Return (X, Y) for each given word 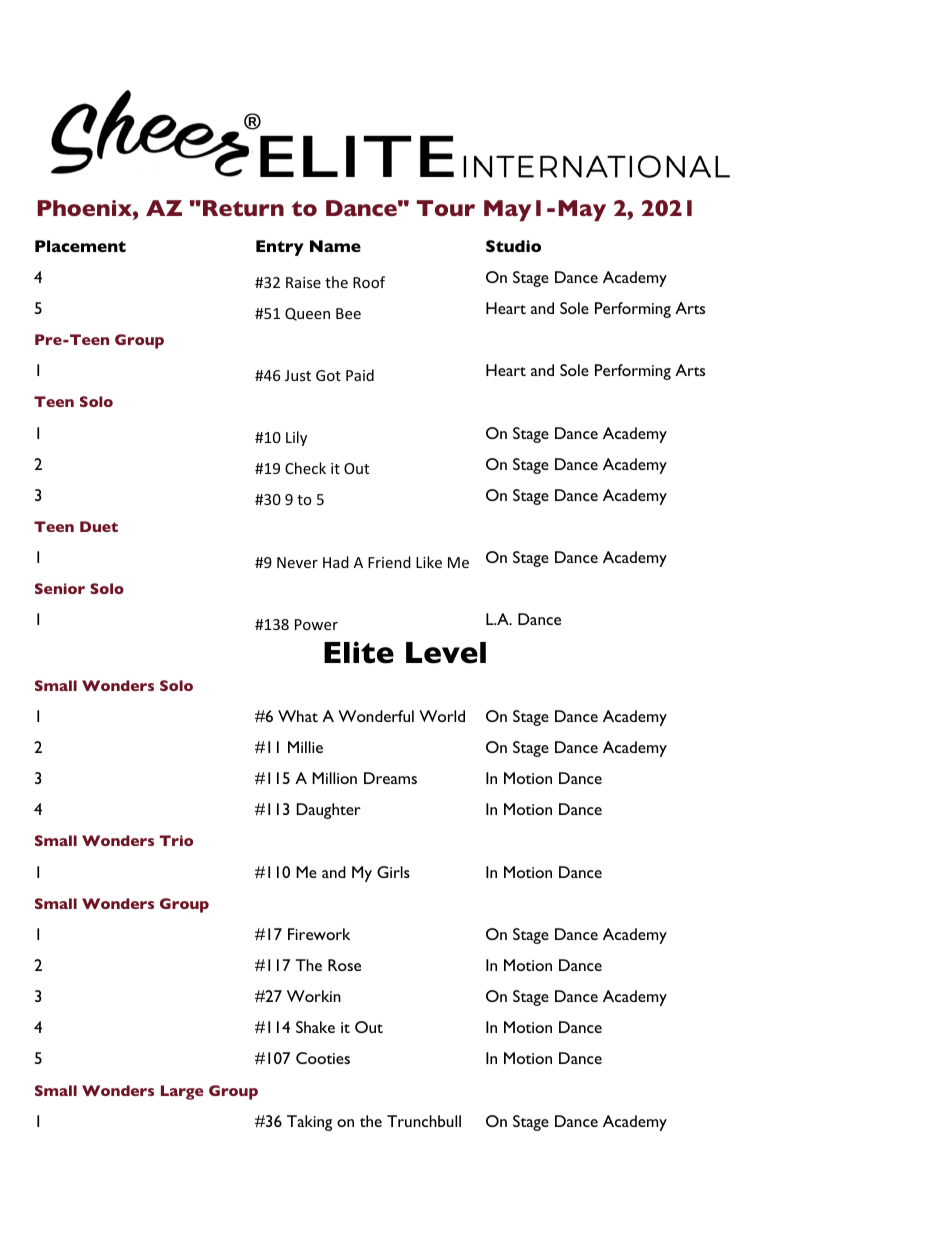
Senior (60, 588)
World (442, 716)
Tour (446, 208)
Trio (176, 840)
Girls (393, 872)
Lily (296, 438)
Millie (305, 747)
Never (297, 562)
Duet (99, 526)
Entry (280, 248)
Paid (360, 375)
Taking (309, 1123)
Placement (80, 246)
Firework (319, 934)
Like (429, 562)
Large (182, 1092)
